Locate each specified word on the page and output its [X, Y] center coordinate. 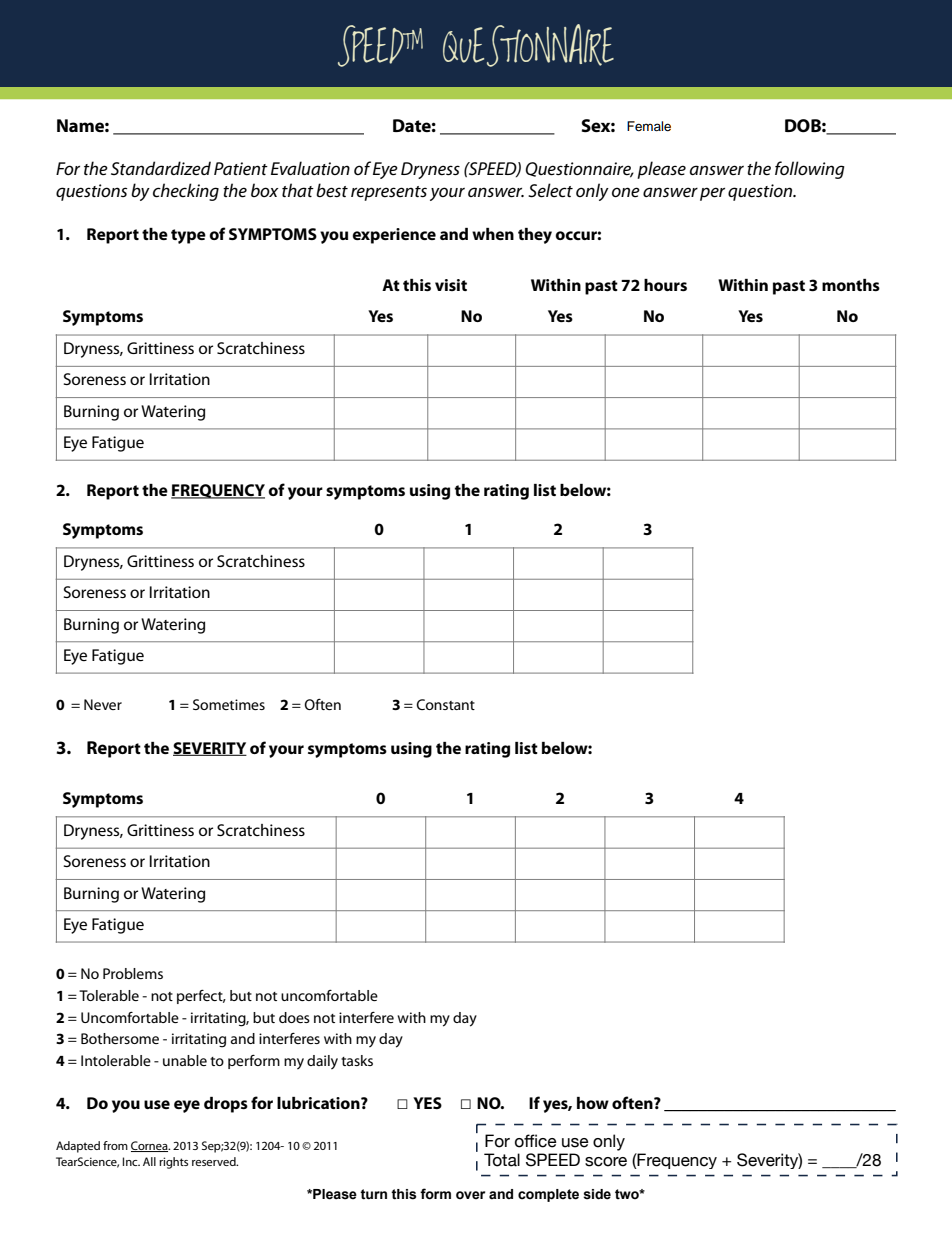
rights [173, 1163]
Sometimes [229, 704]
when [493, 234]
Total [502, 1160]
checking [186, 192]
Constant [445, 704]
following [810, 170]
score [606, 1162]
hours [665, 285]
